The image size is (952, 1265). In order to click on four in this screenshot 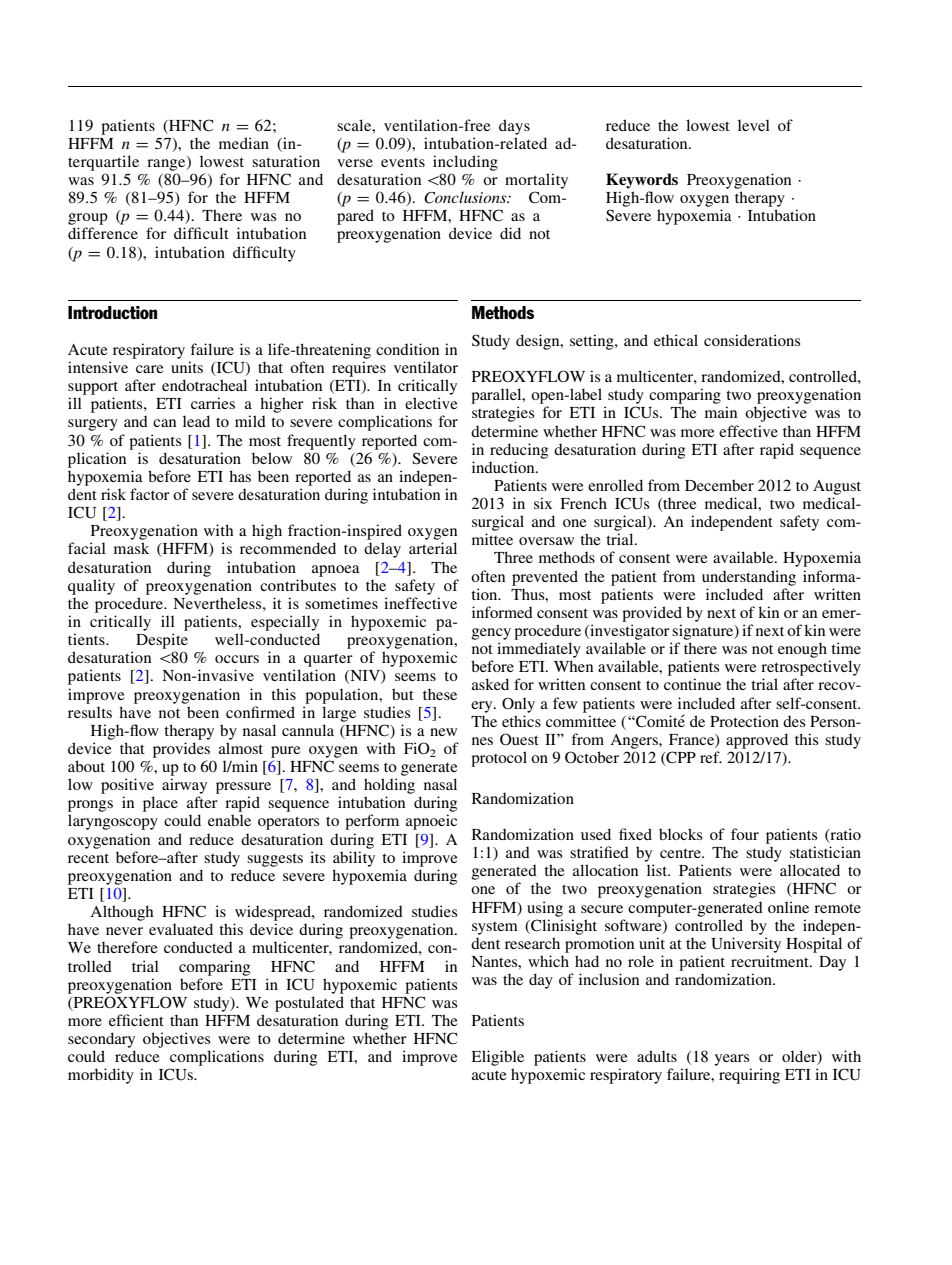, I will do `click(745, 834)`.
